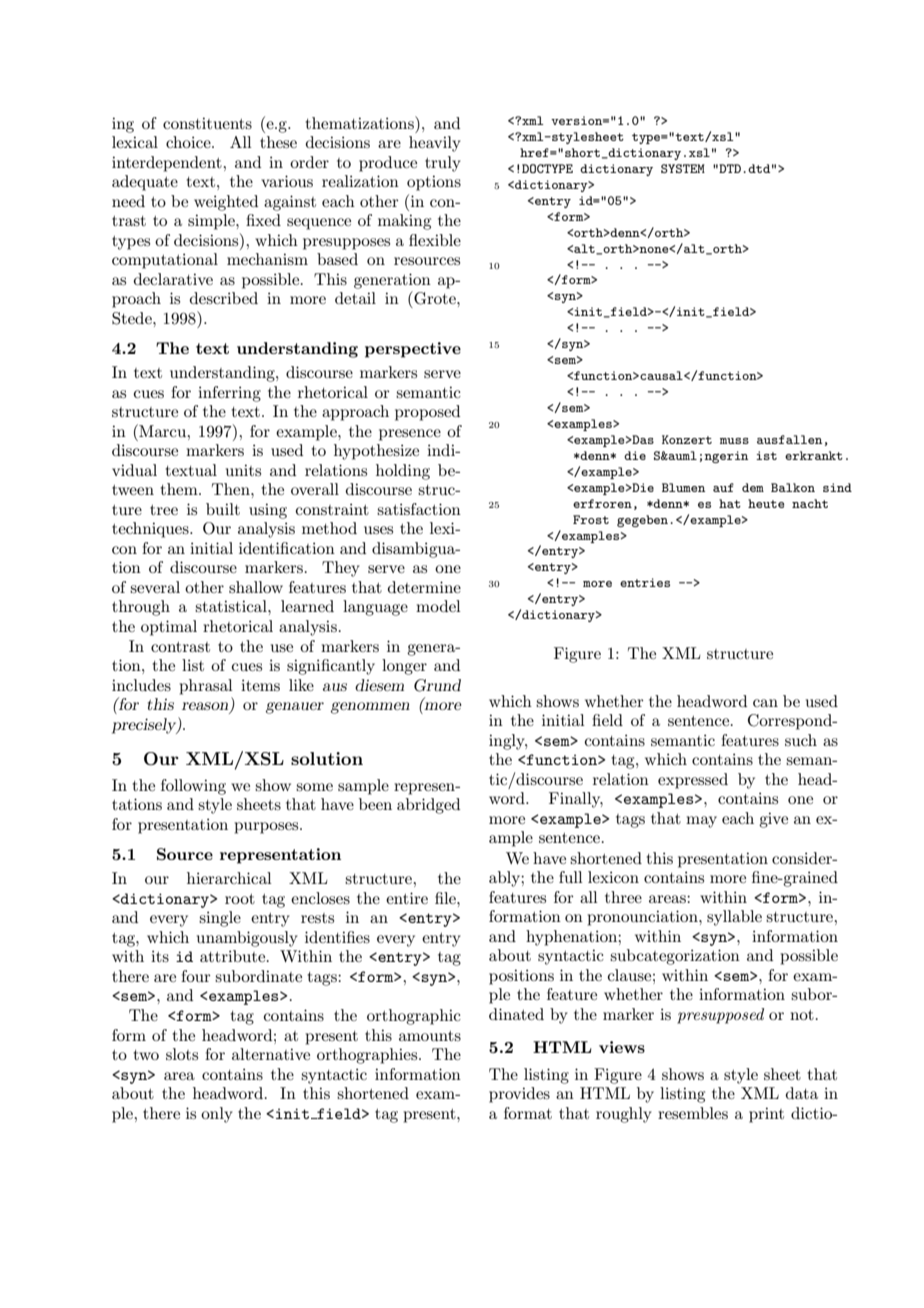 This document has width=924, height=1308. What do you see at coordinates (693, 781) in the document?
I see `expressed` at bounding box center [693, 781].
